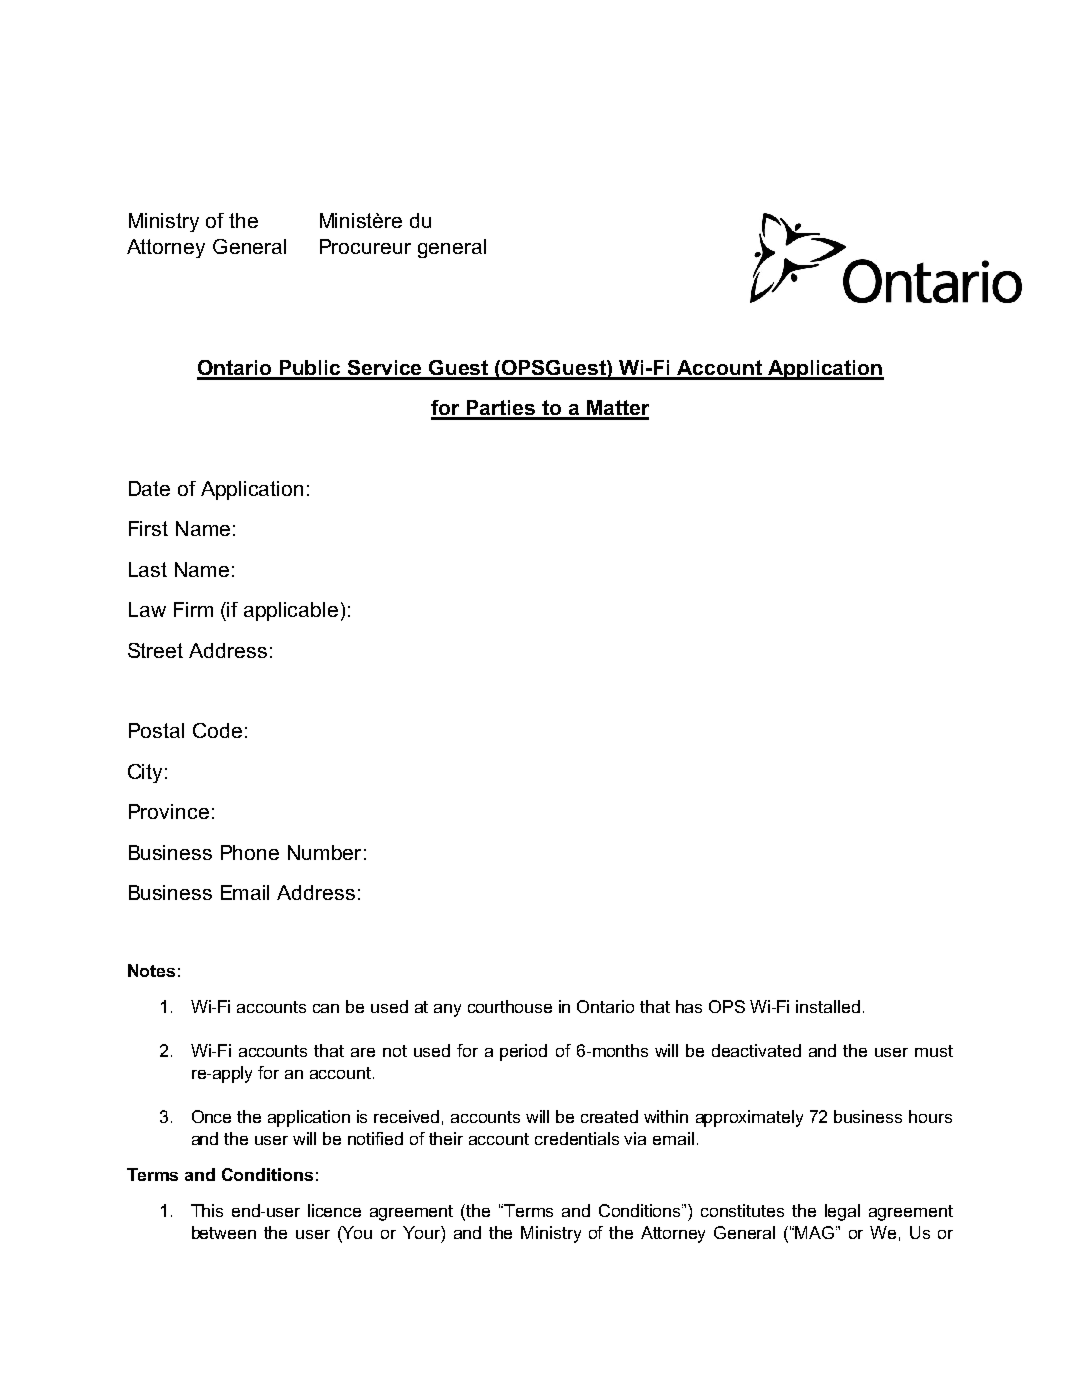 The height and width of the screenshot is (1397, 1080). What do you see at coordinates (250, 852) in the screenshot?
I see `Phone` at bounding box center [250, 852].
